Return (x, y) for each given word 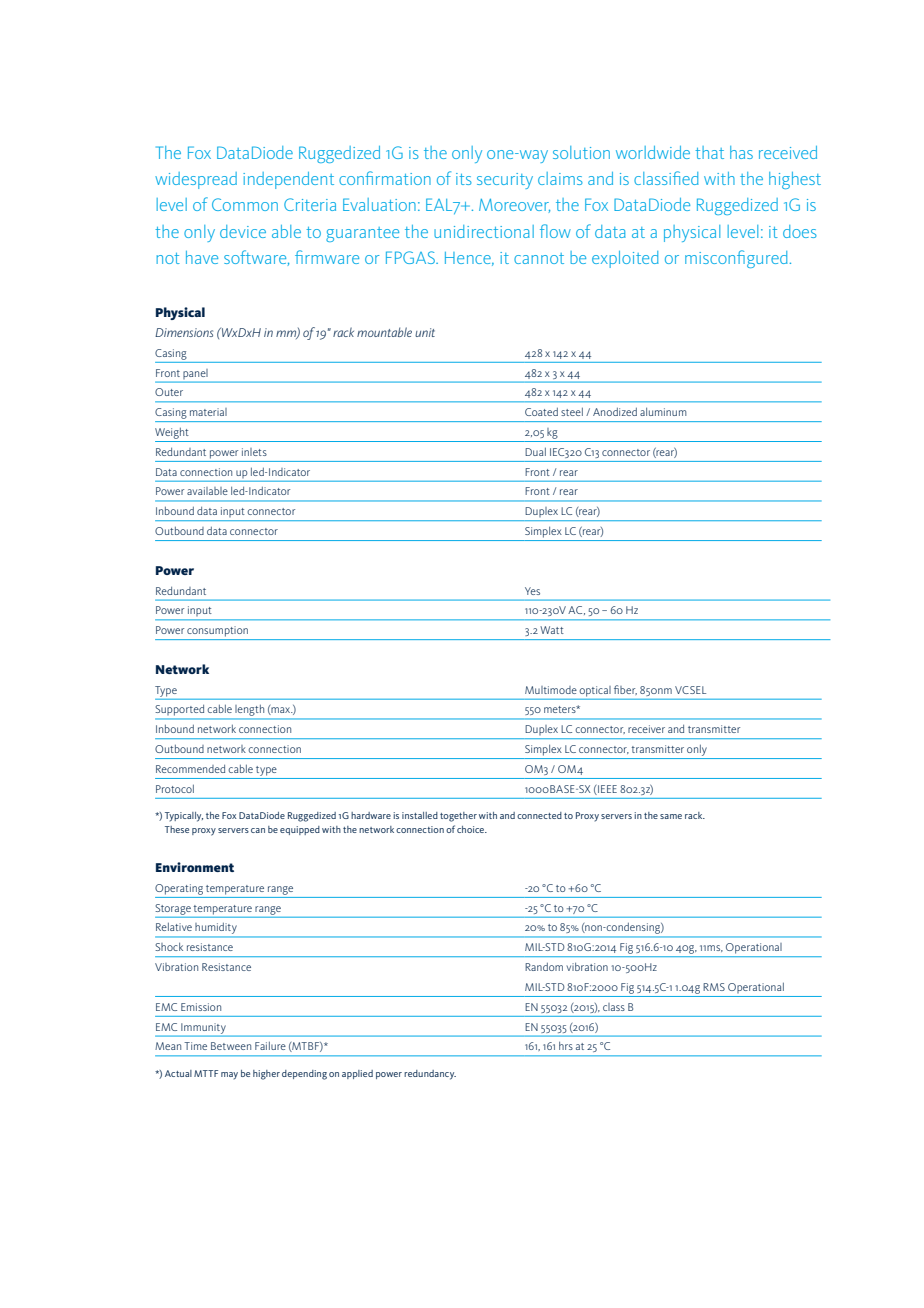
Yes (532, 591)
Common (245, 204)
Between (231, 1046)
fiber (625, 690)
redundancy (430, 1075)
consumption (217, 631)
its (464, 179)
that (709, 152)
